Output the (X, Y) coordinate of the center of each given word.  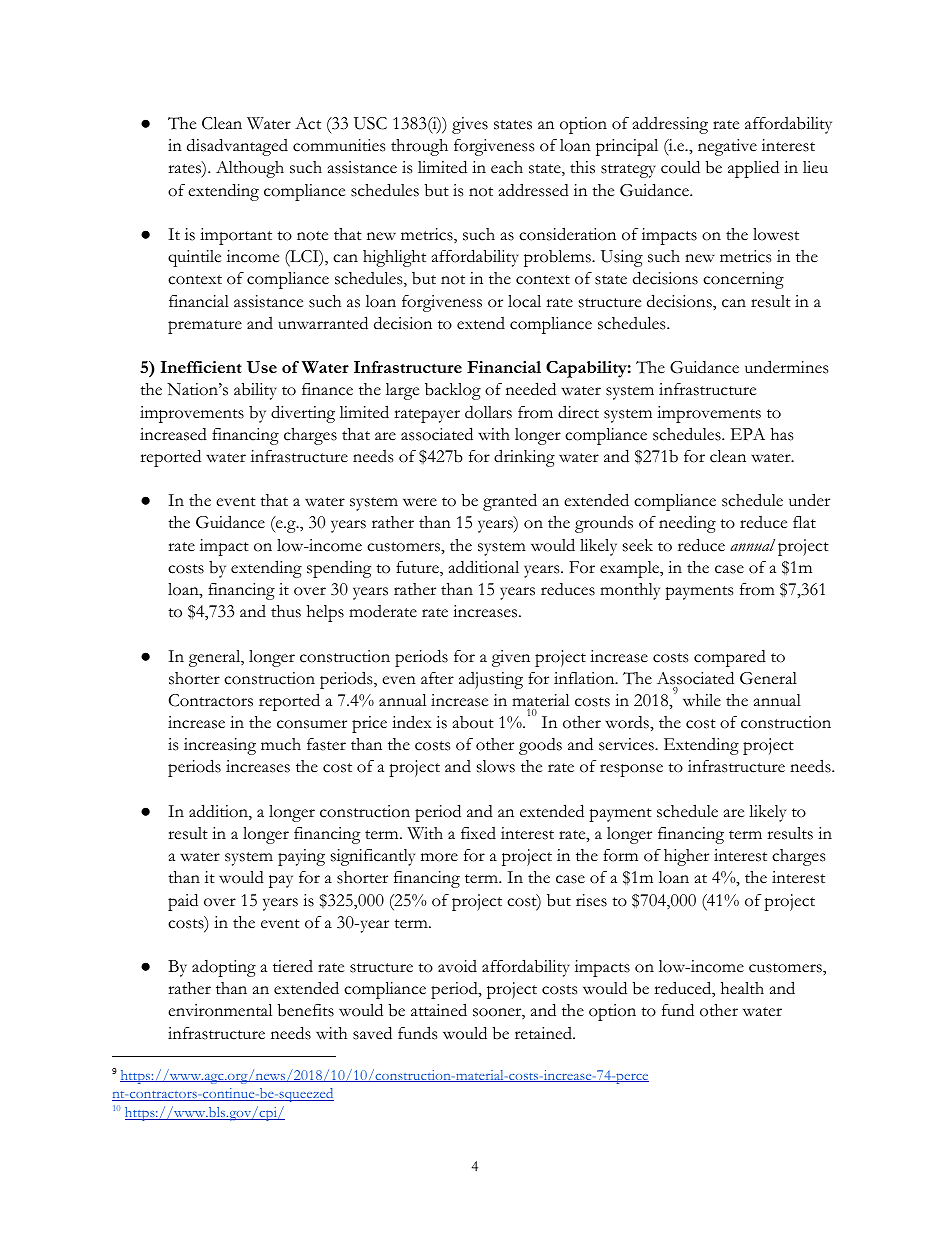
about (473, 722)
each (507, 167)
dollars (488, 412)
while (702, 700)
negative (727, 147)
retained (544, 1033)
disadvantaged (237, 147)
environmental (220, 1010)
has (782, 434)
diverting (303, 414)
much (281, 744)
